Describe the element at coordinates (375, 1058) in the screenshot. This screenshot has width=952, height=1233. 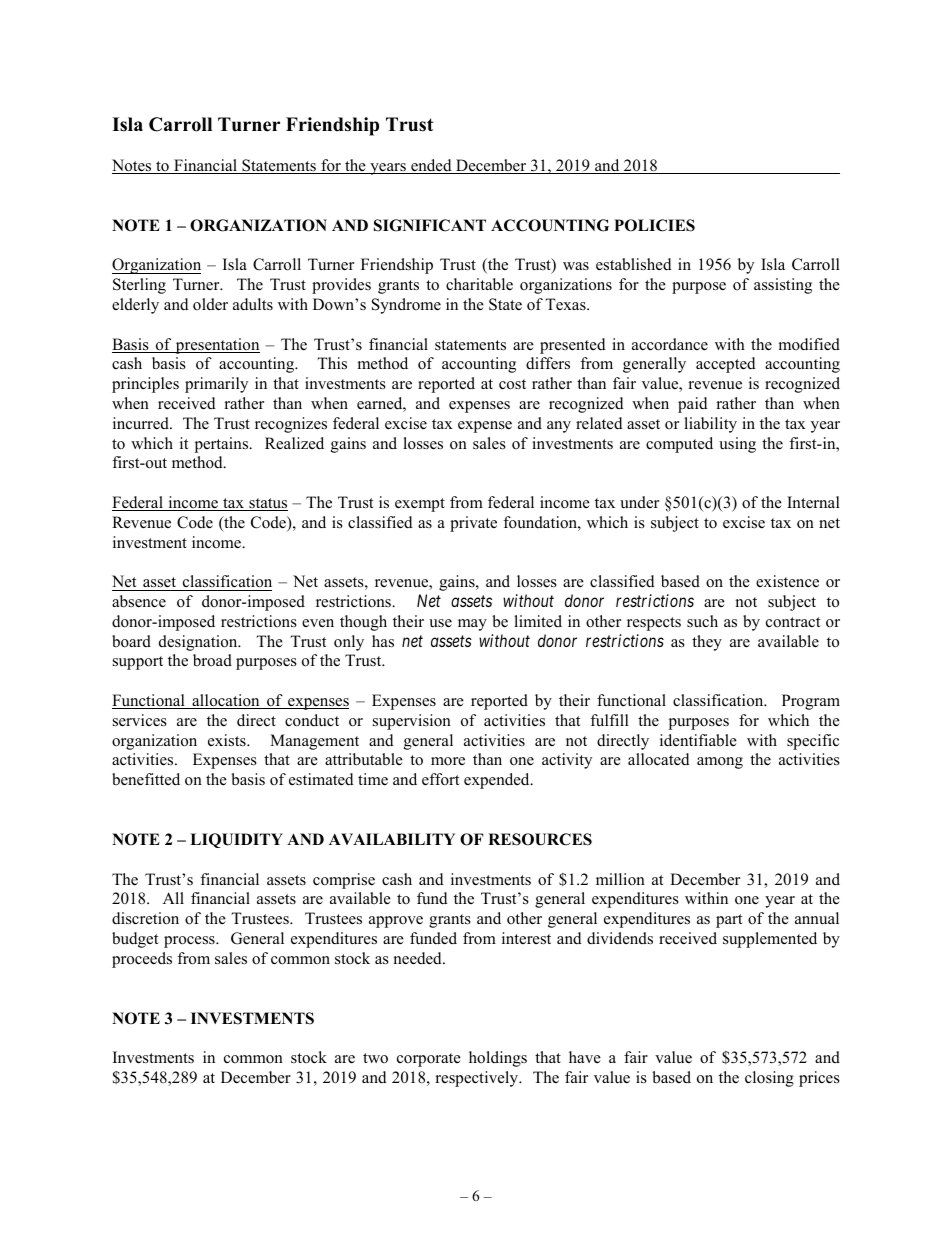
I see `two` at that location.
